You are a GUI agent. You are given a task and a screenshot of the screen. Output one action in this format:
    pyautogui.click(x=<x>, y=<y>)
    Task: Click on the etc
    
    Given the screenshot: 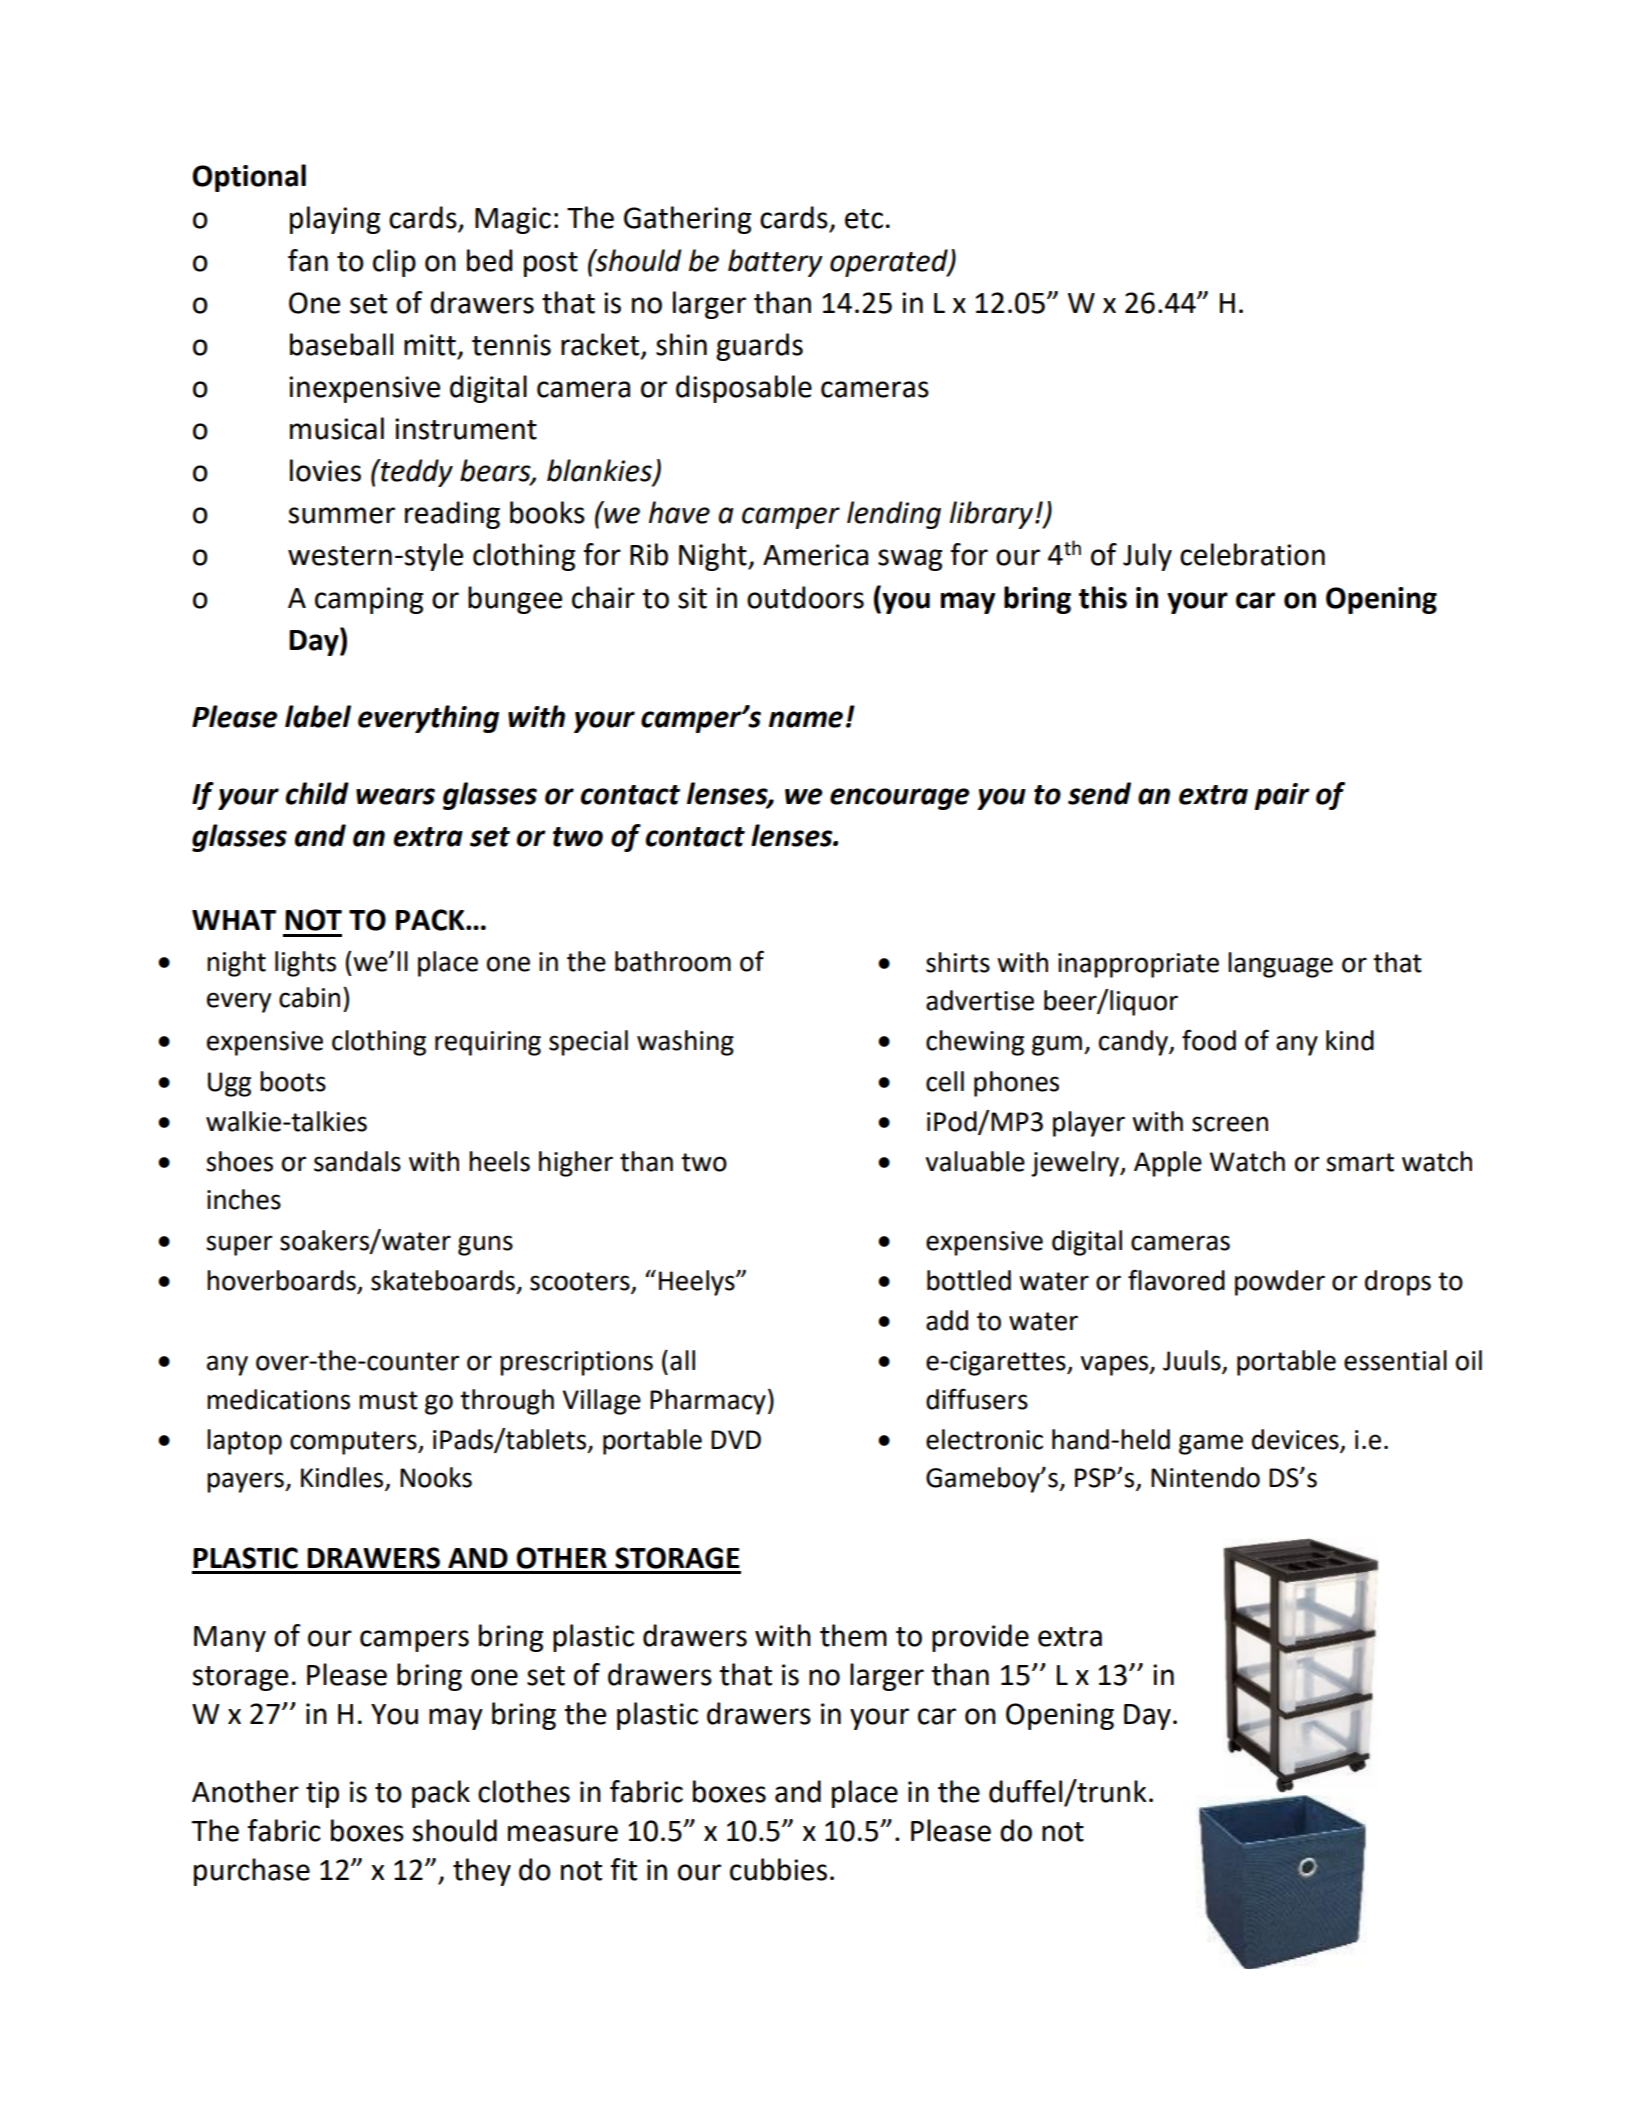 What is the action you would take?
    pyautogui.click(x=864, y=219)
